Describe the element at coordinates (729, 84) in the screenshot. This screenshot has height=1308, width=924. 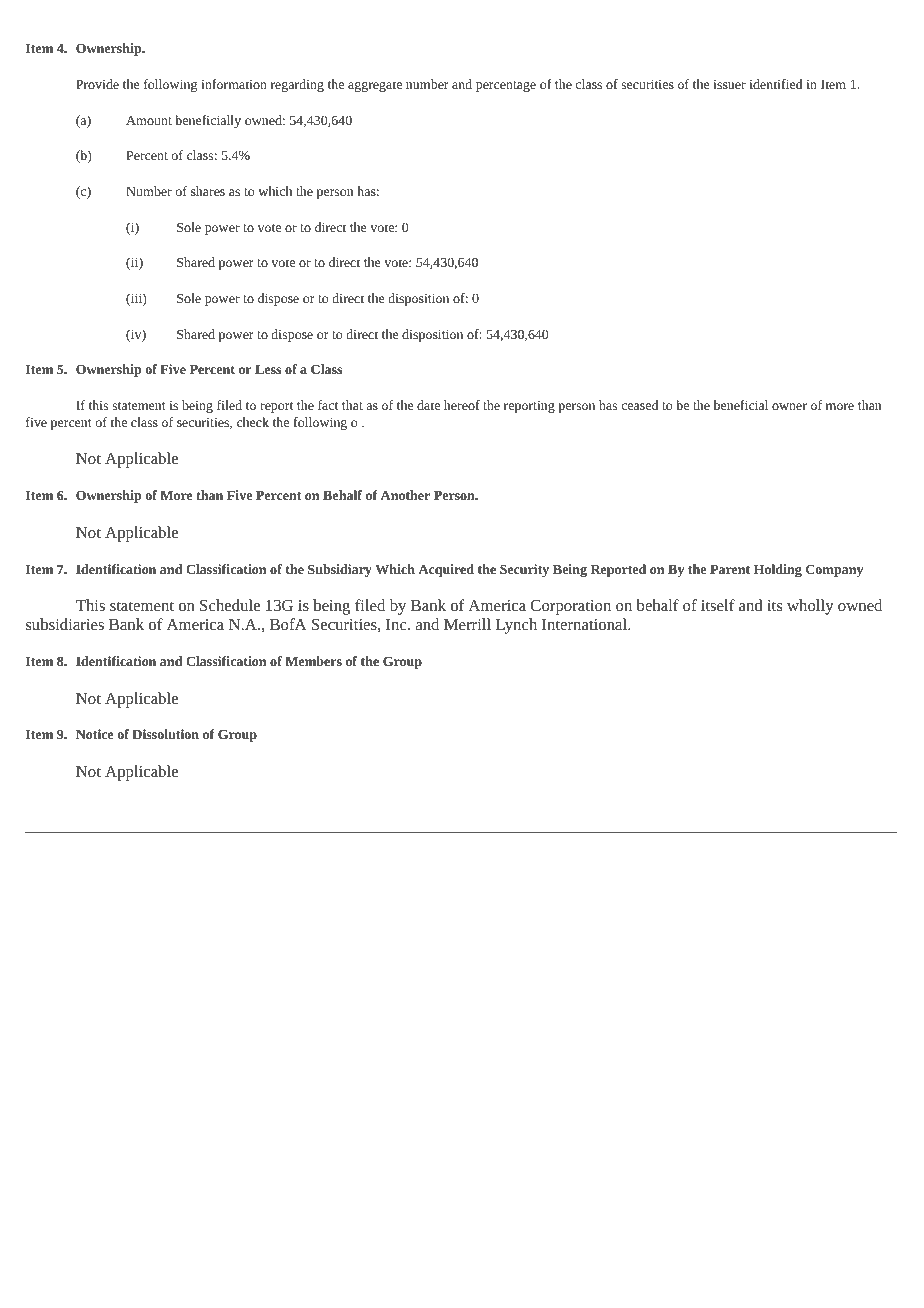
I see `issuer` at that location.
